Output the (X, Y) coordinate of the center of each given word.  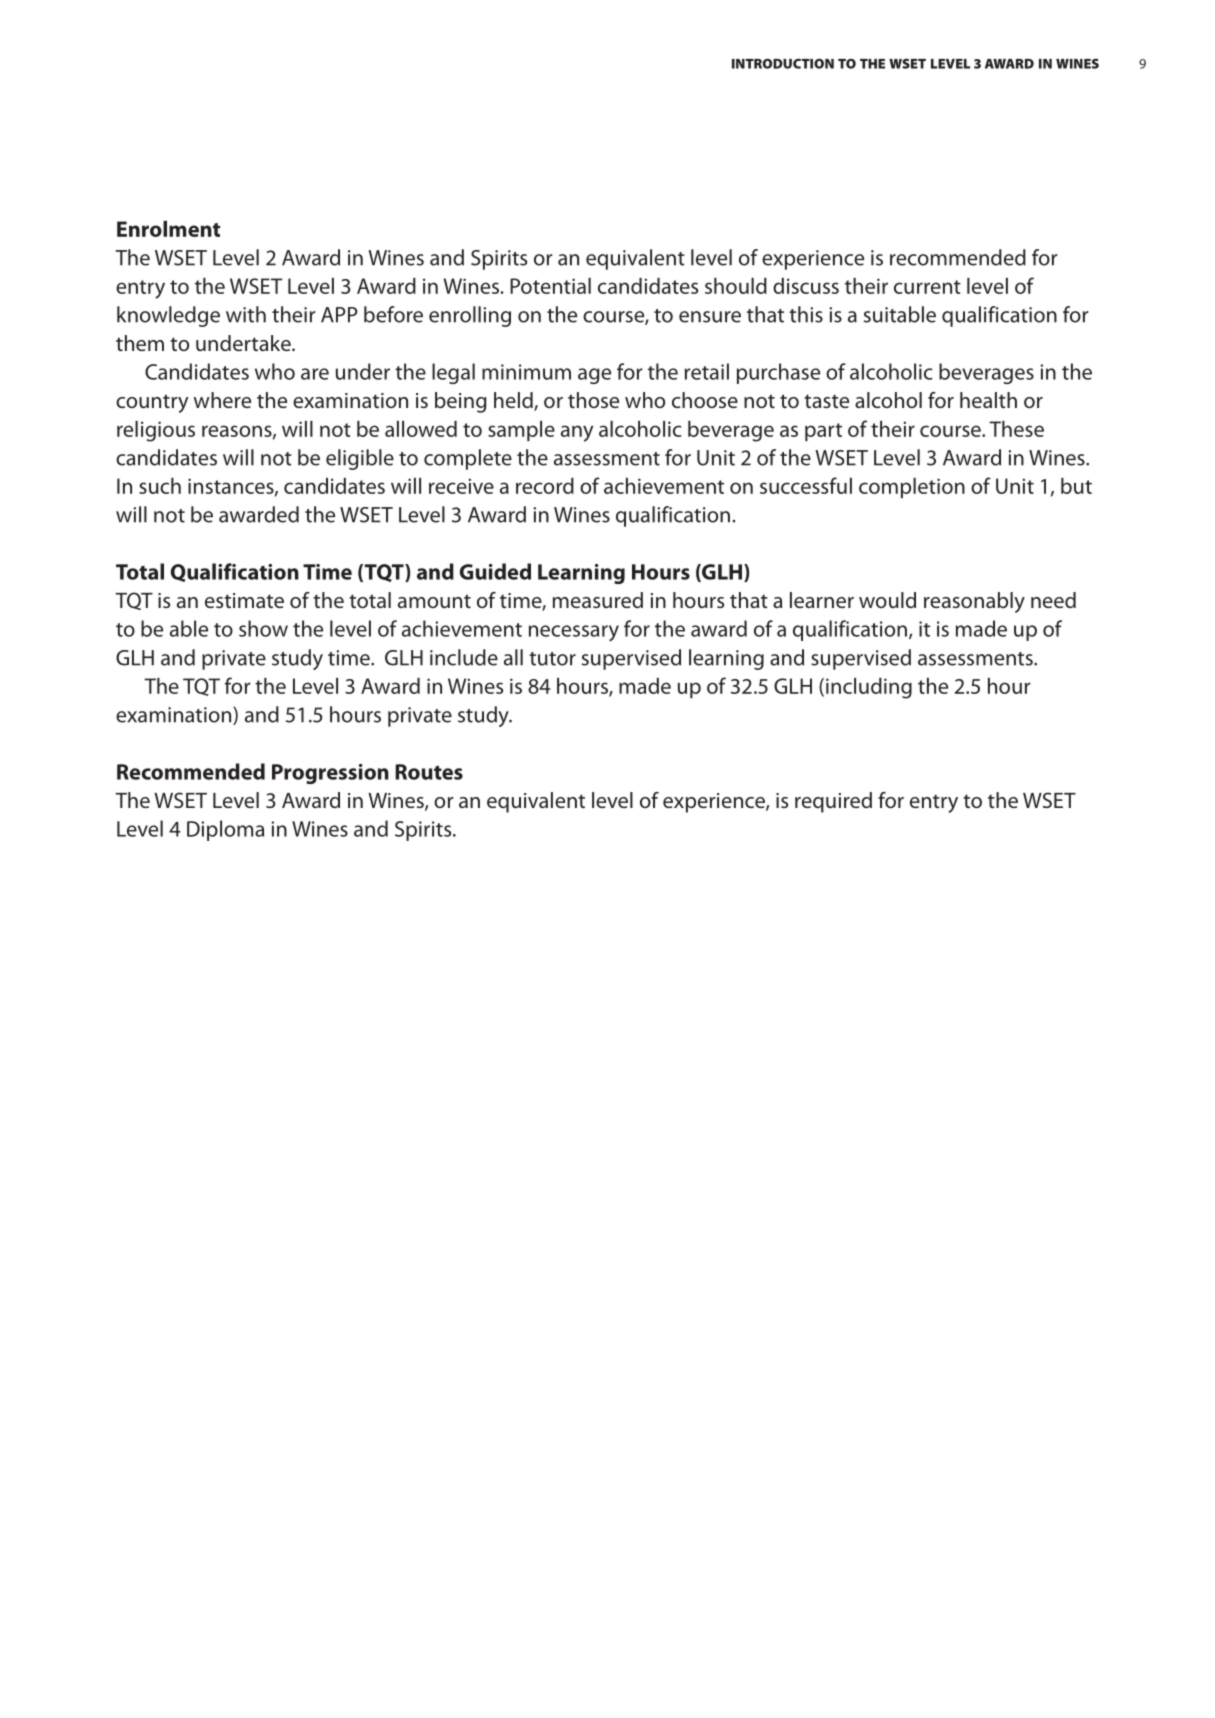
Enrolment (168, 229)
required (833, 802)
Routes (429, 772)
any (577, 433)
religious (156, 431)
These (1016, 429)
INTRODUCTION (783, 63)
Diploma (225, 830)
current (927, 287)
